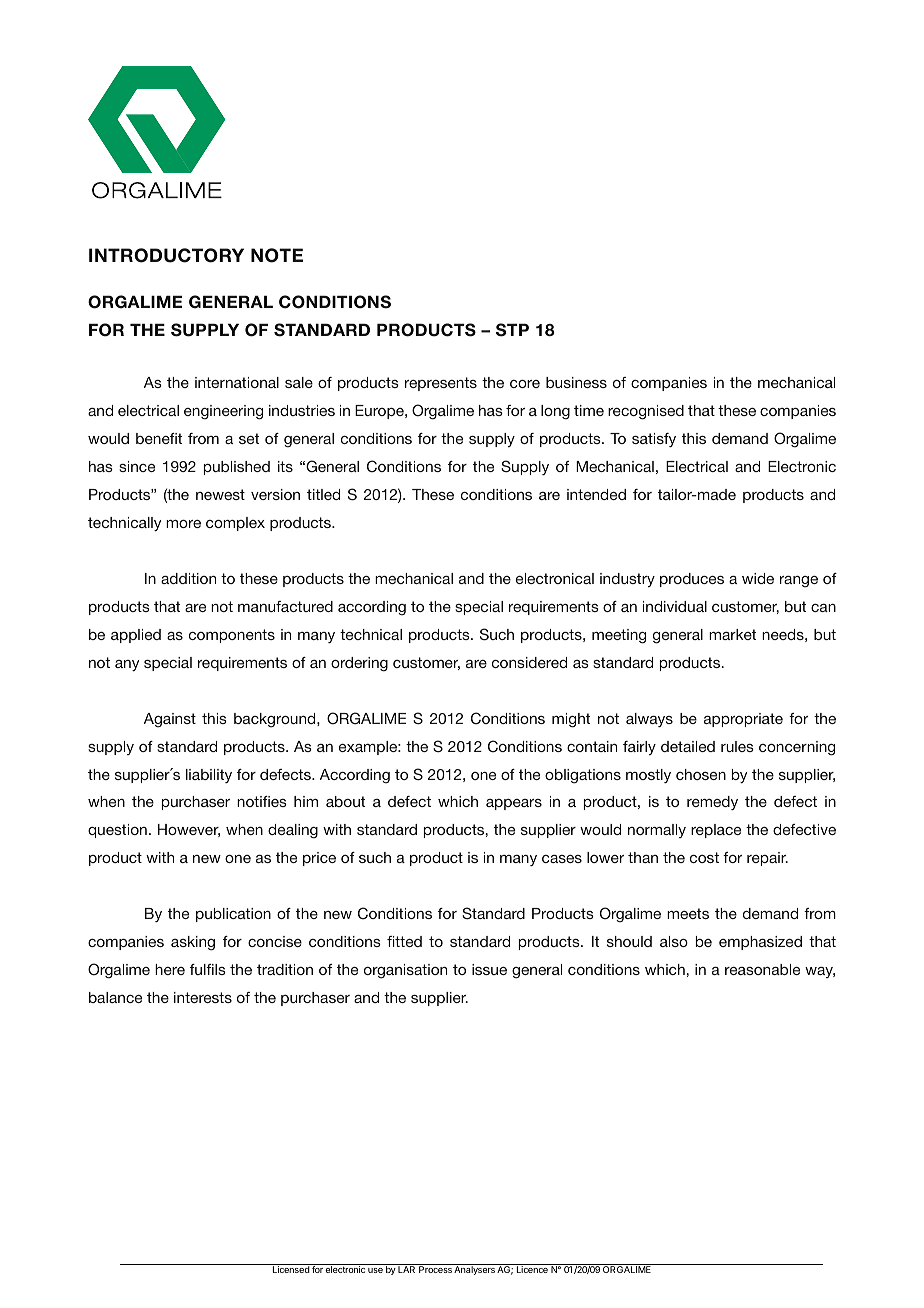  I want to click on STP, so click(512, 330).
